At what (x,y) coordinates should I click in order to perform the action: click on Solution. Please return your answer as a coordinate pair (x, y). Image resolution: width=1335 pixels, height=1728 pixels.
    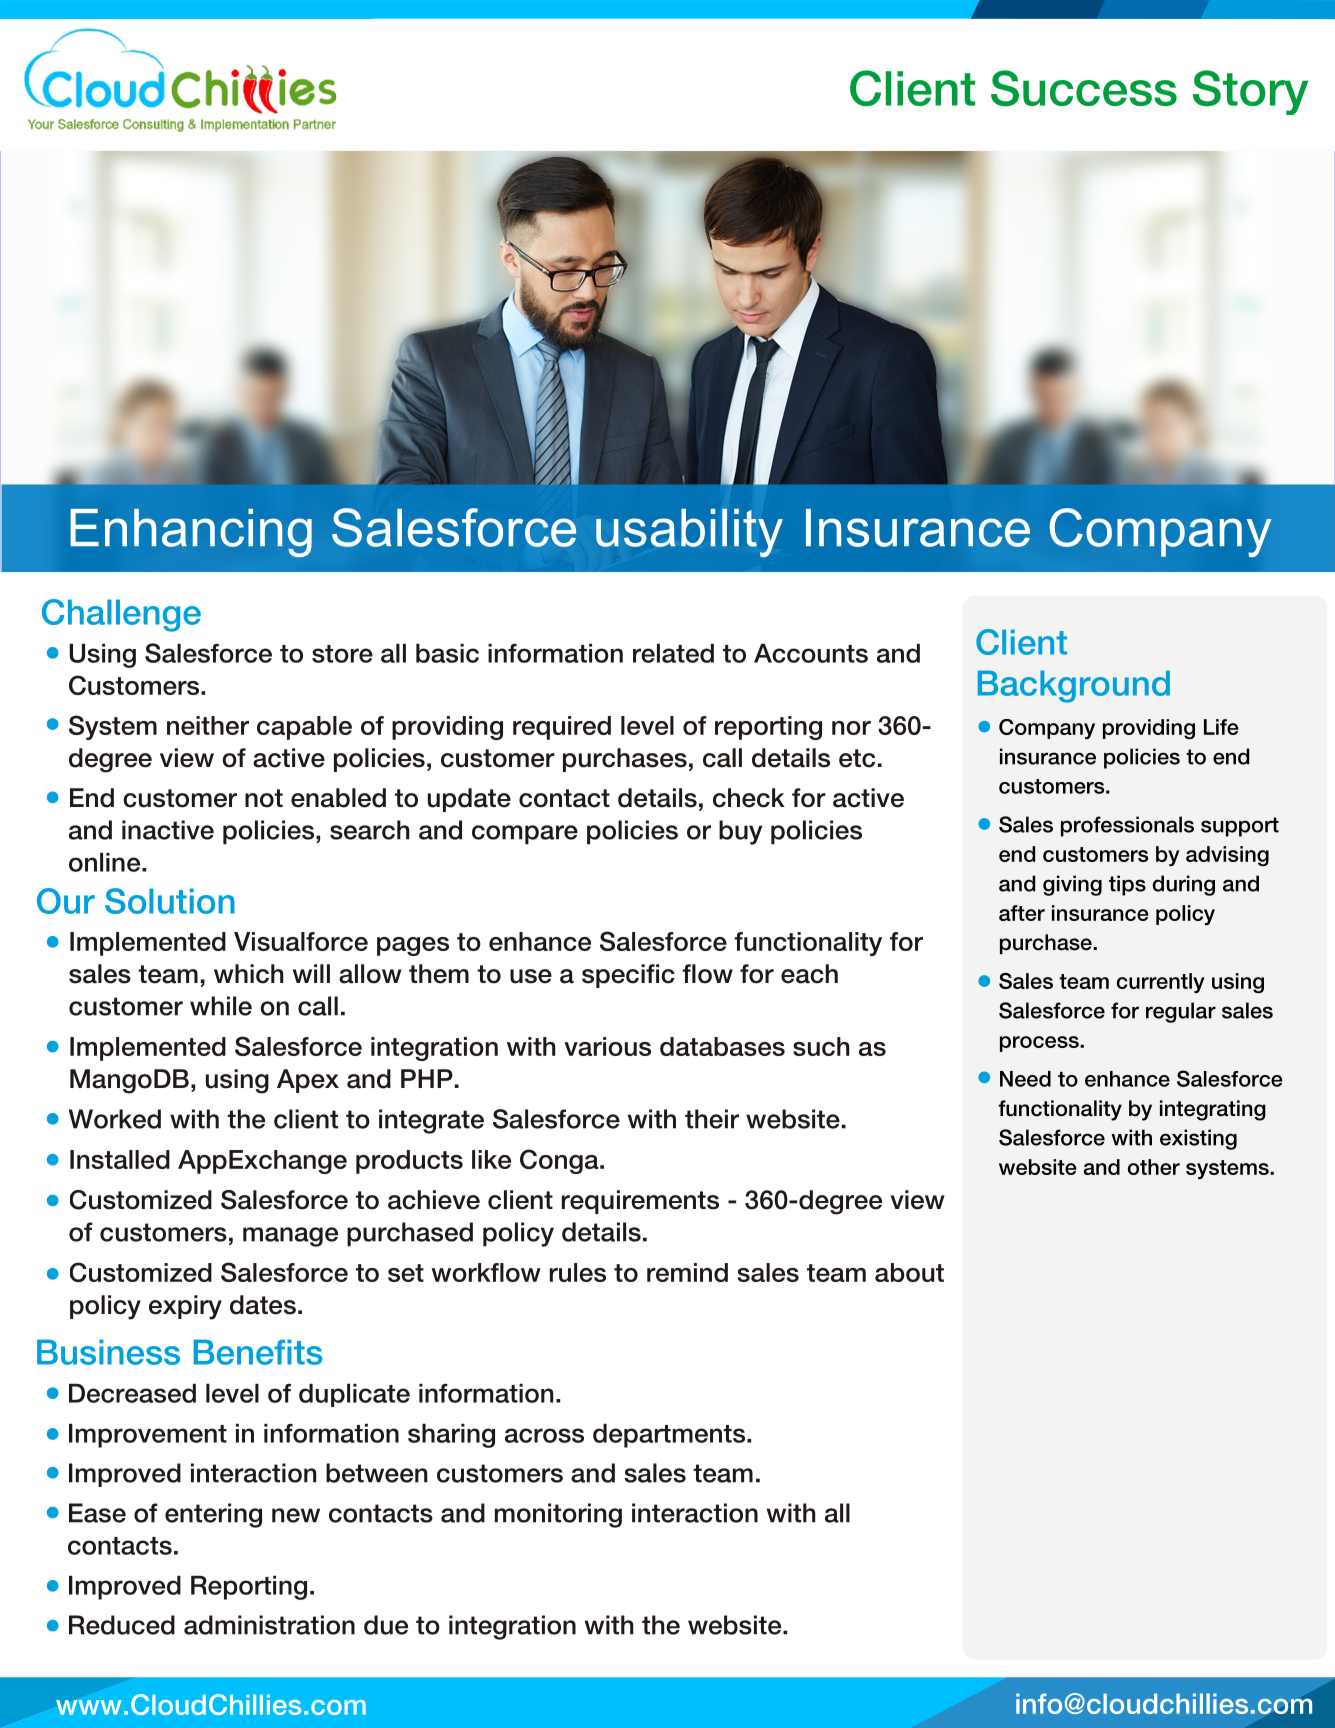
    Looking at the image, I should click on (170, 901).
